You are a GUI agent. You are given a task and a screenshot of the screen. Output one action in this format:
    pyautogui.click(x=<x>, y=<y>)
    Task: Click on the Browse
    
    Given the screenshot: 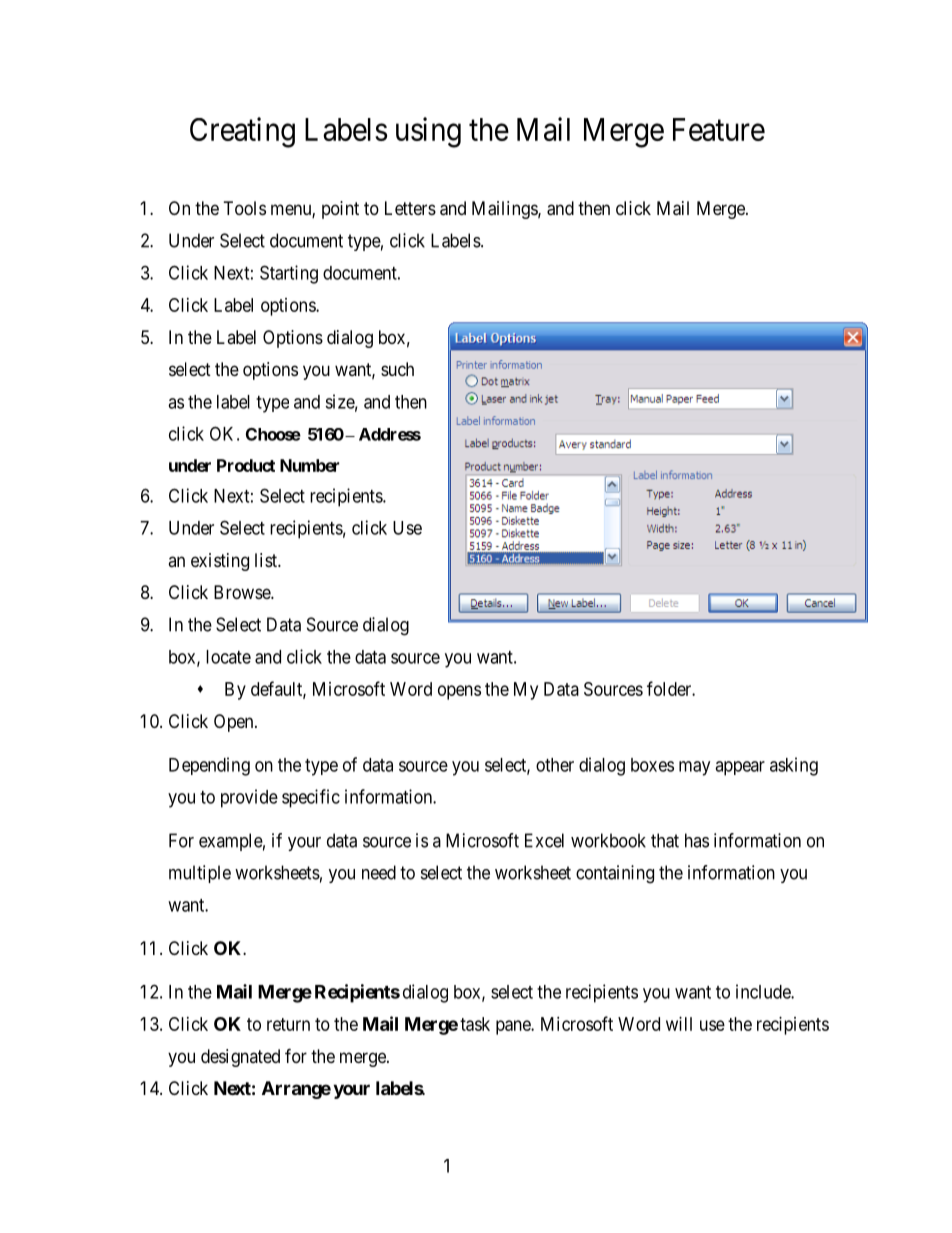 What is the action you would take?
    pyautogui.click(x=243, y=592)
